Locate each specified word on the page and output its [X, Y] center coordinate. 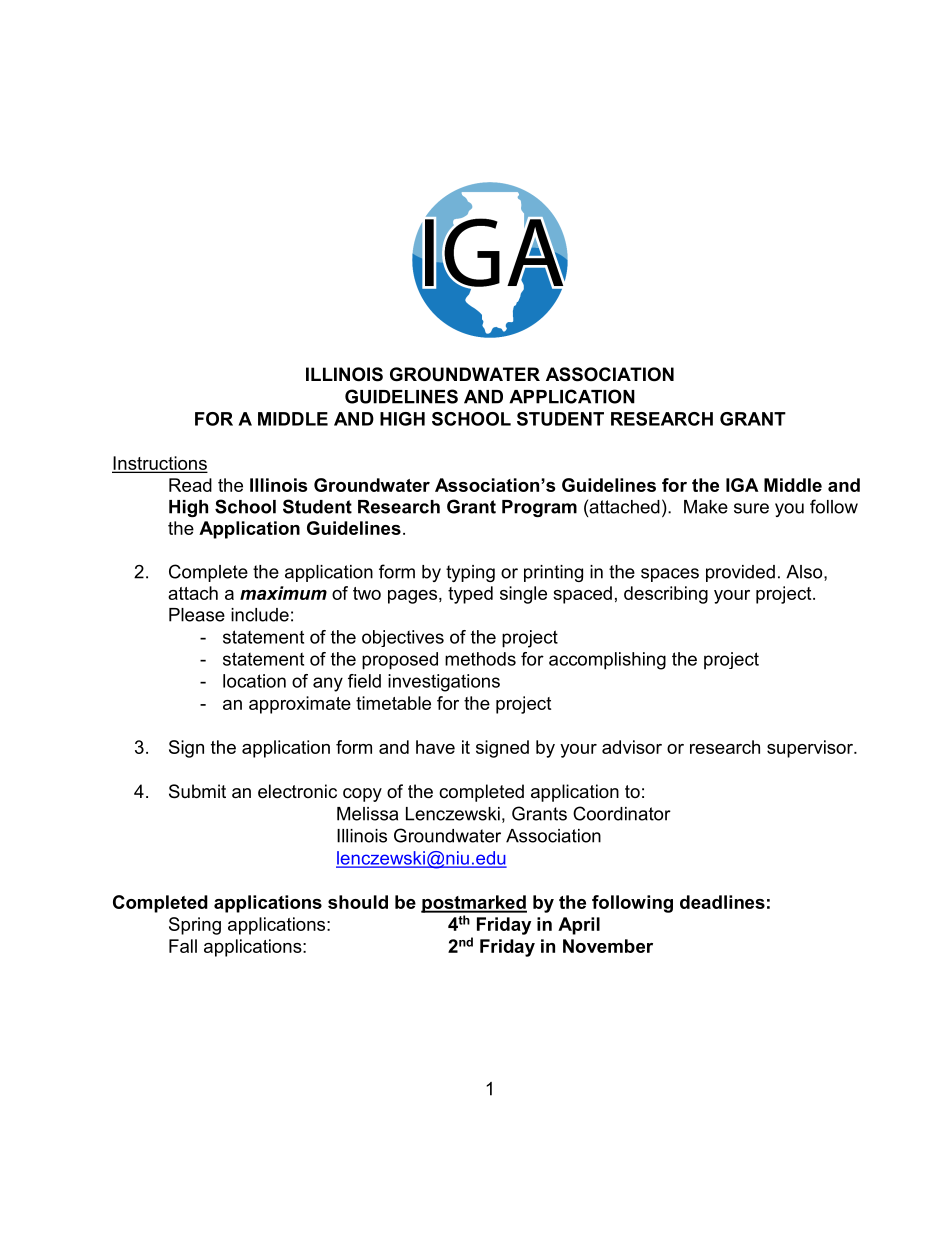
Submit [197, 791]
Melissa [367, 814]
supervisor [811, 749]
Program [539, 508]
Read [190, 485]
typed [470, 595]
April [579, 926]
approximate [300, 705]
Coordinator [622, 813]
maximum [283, 593]
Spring [195, 926]
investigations [444, 683]
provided [740, 573]
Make [706, 507]
